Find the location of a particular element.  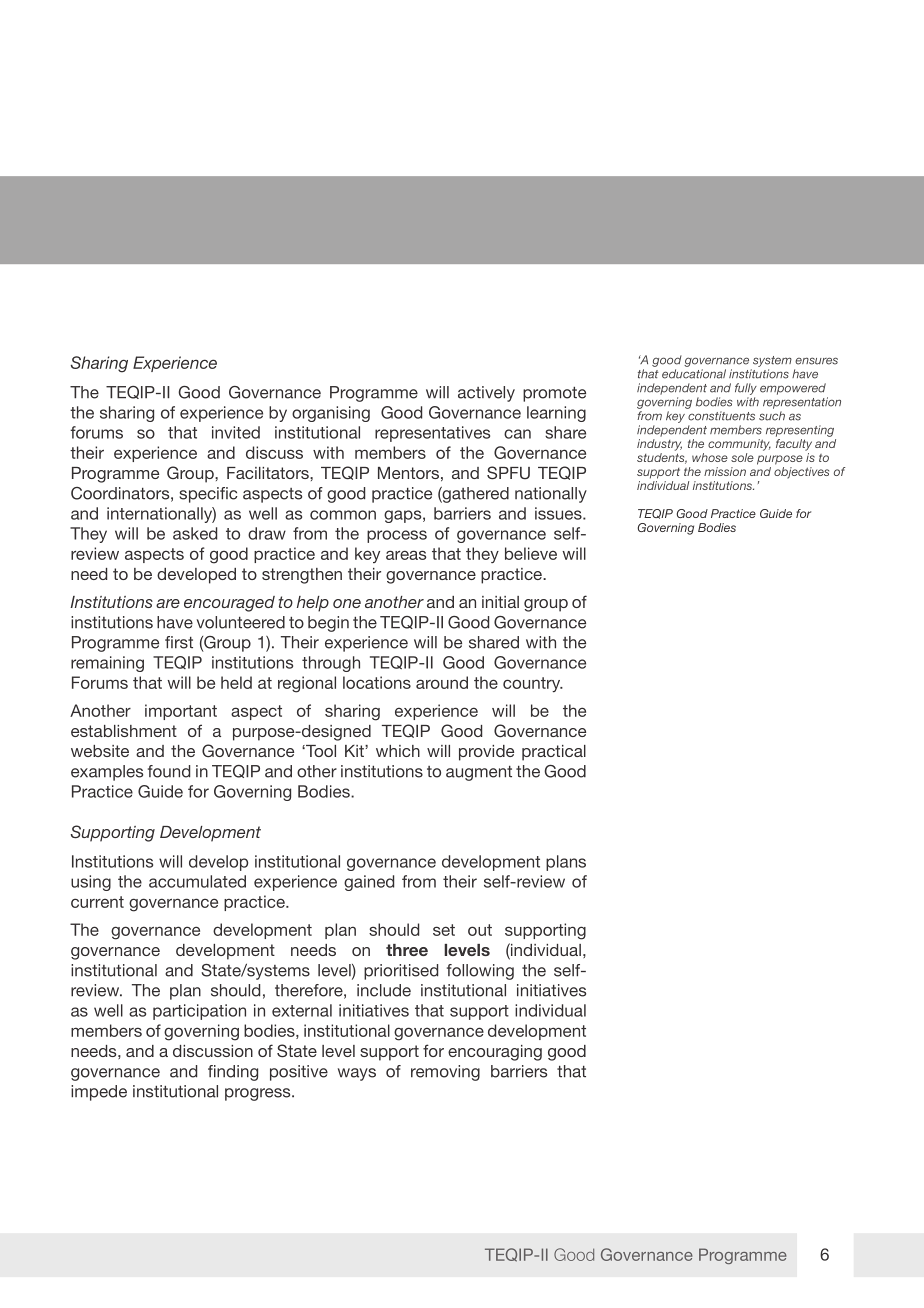

finding is located at coordinates (233, 1073).
